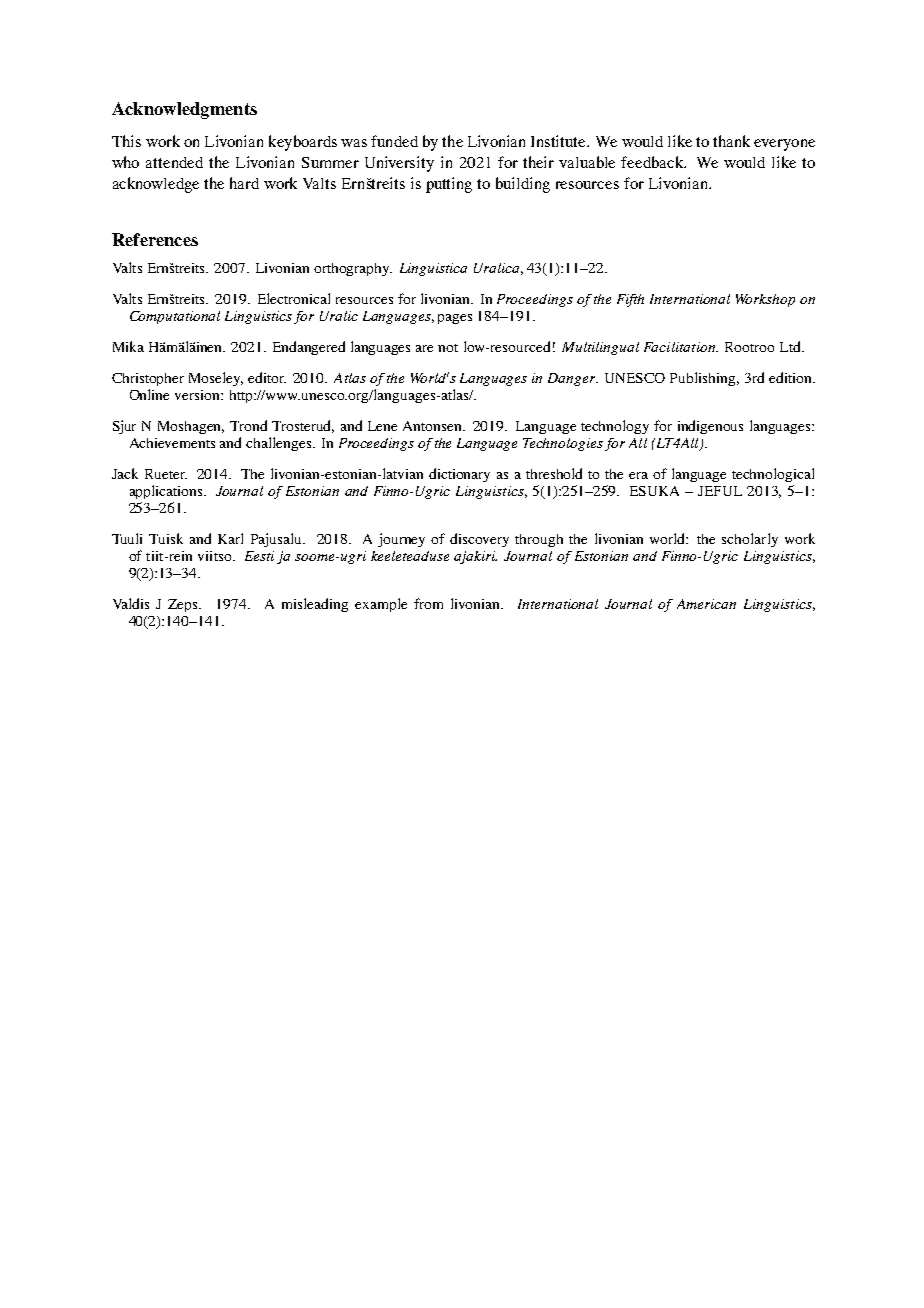 Image resolution: width=924 pixels, height=1308 pixels. Describe the element at coordinates (680, 347) in the page. I see `Facilitation` at that location.
